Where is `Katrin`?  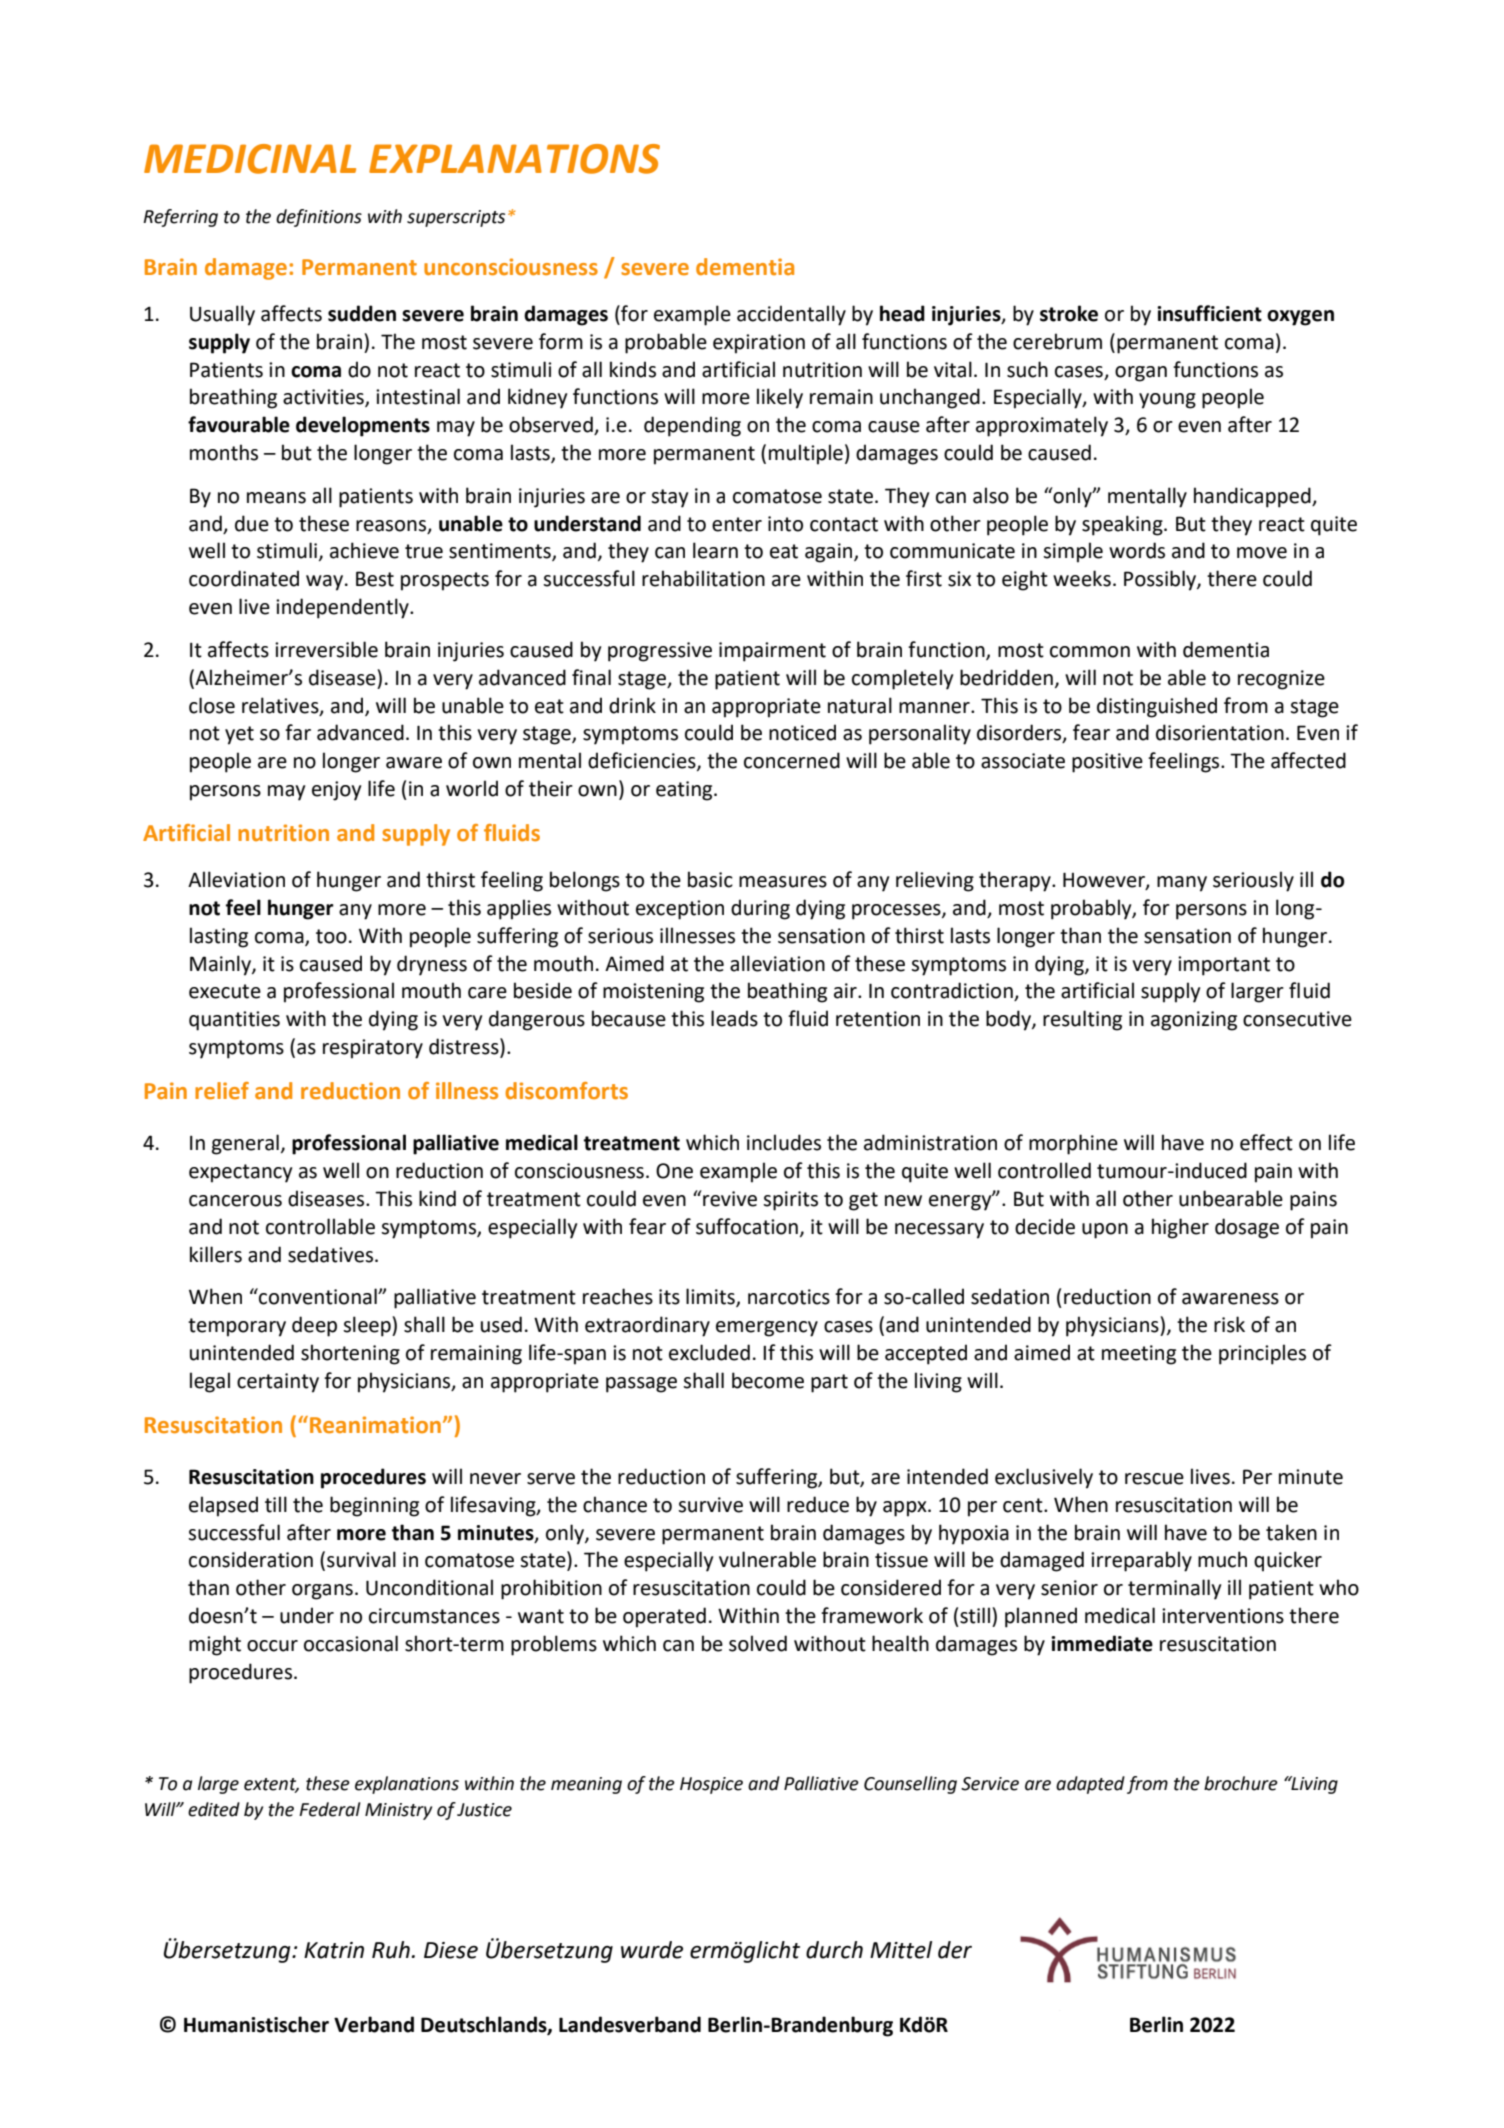
Katrin is located at coordinates (334, 1950).
